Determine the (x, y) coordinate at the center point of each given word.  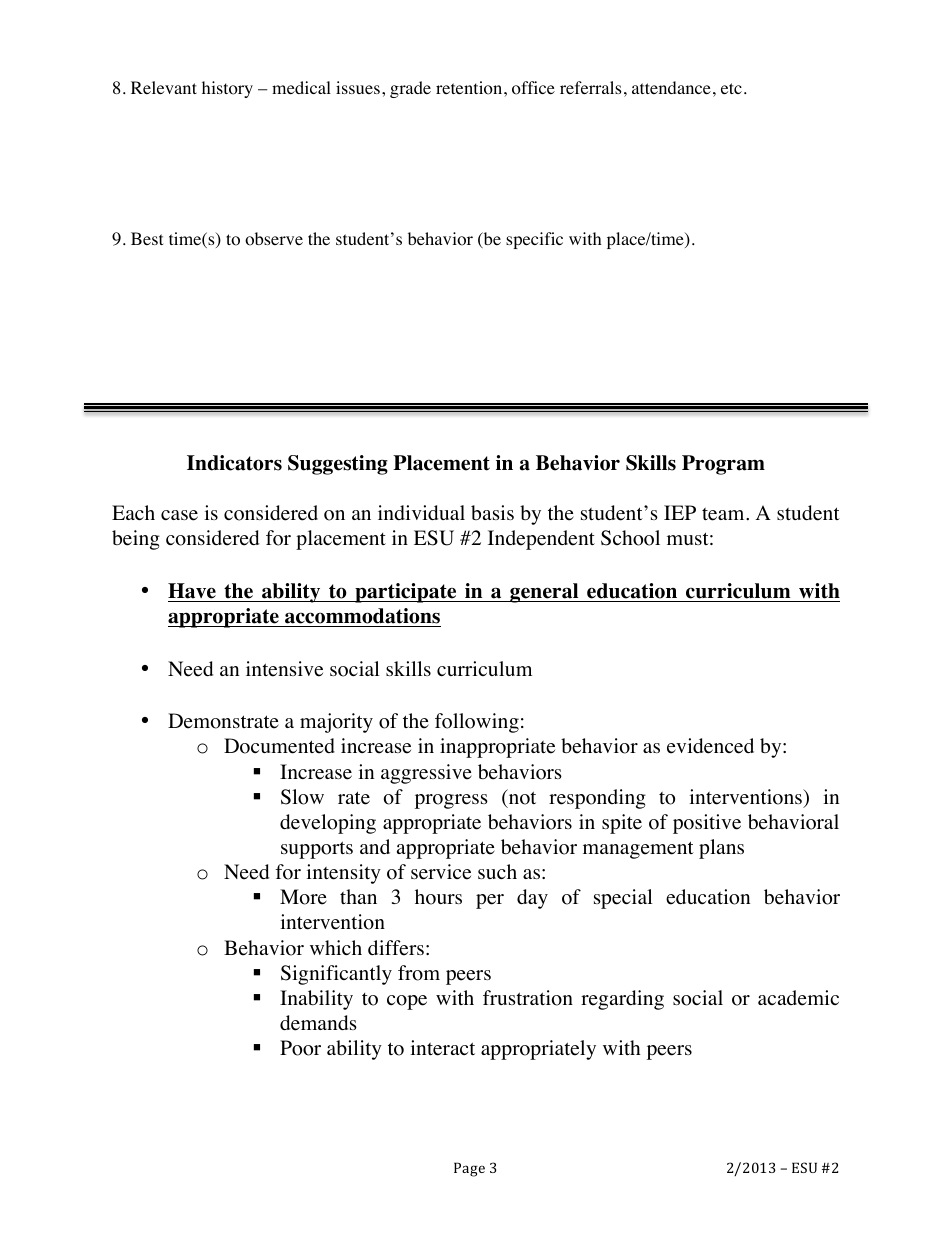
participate (406, 593)
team (724, 514)
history (227, 89)
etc (731, 88)
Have (192, 591)
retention (470, 88)
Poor (300, 1048)
